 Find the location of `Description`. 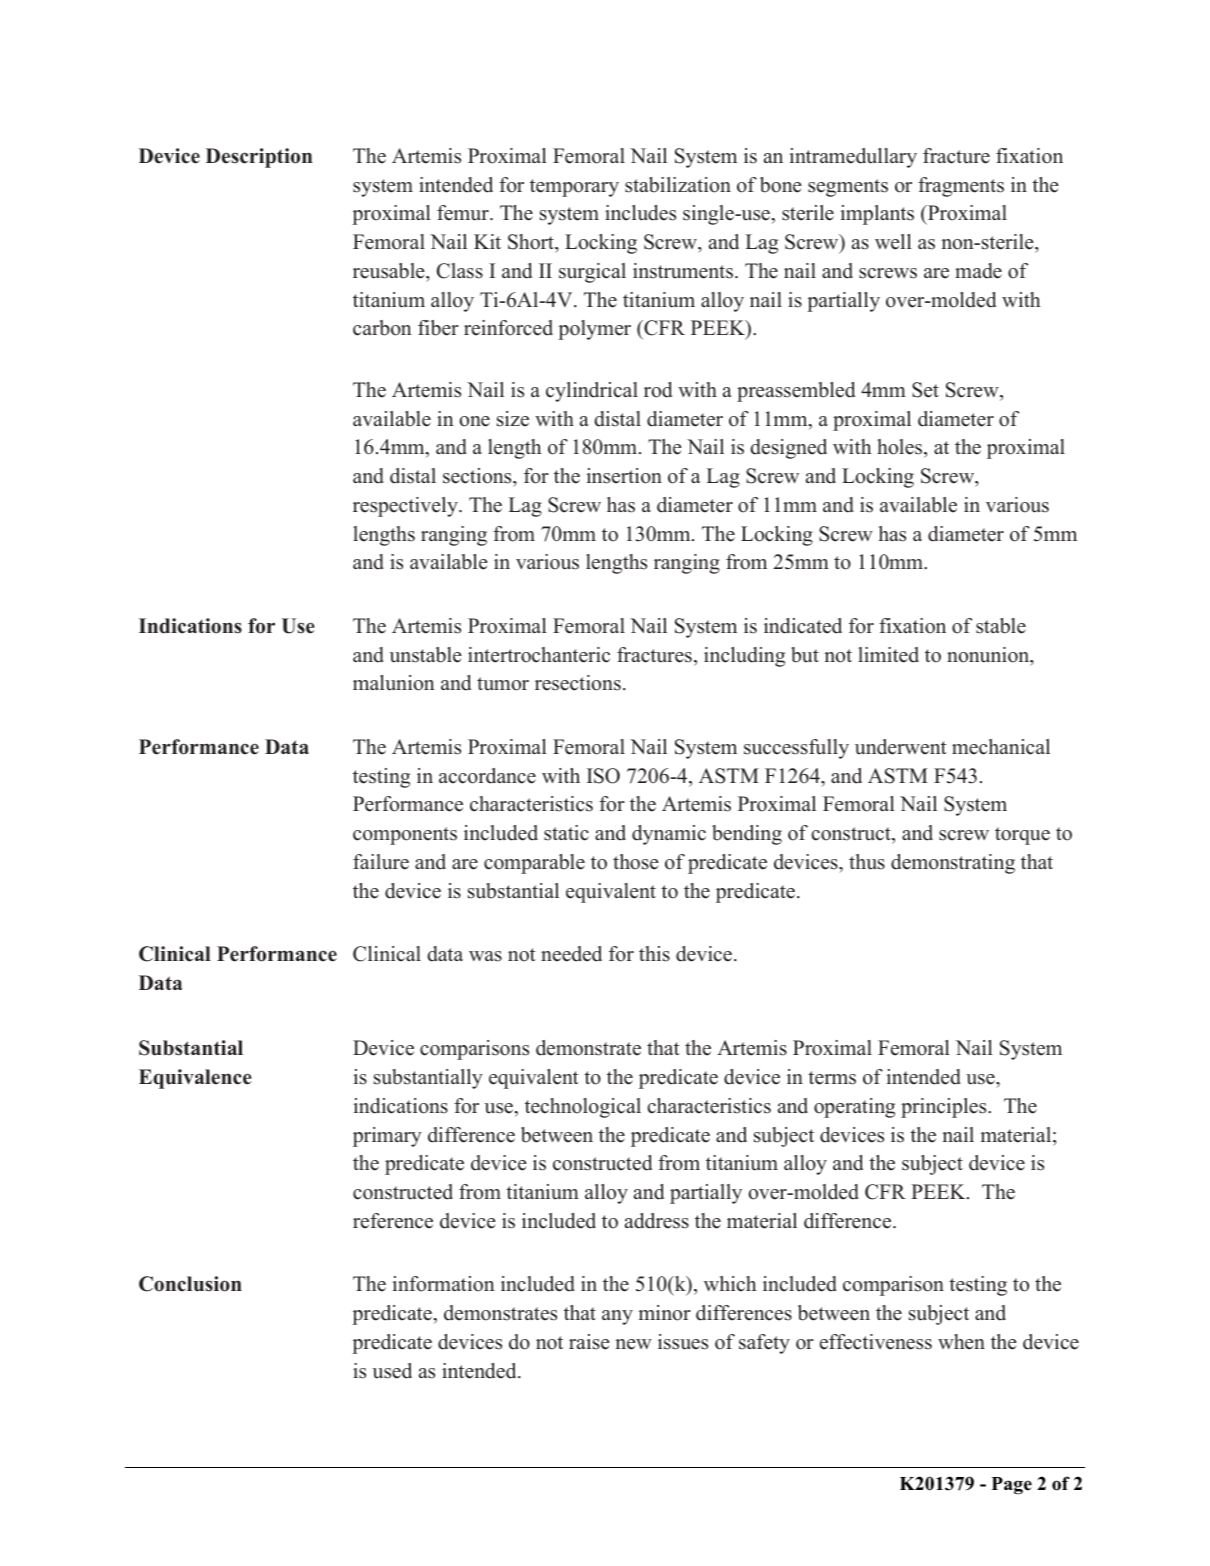

Description is located at coordinates (259, 158).
